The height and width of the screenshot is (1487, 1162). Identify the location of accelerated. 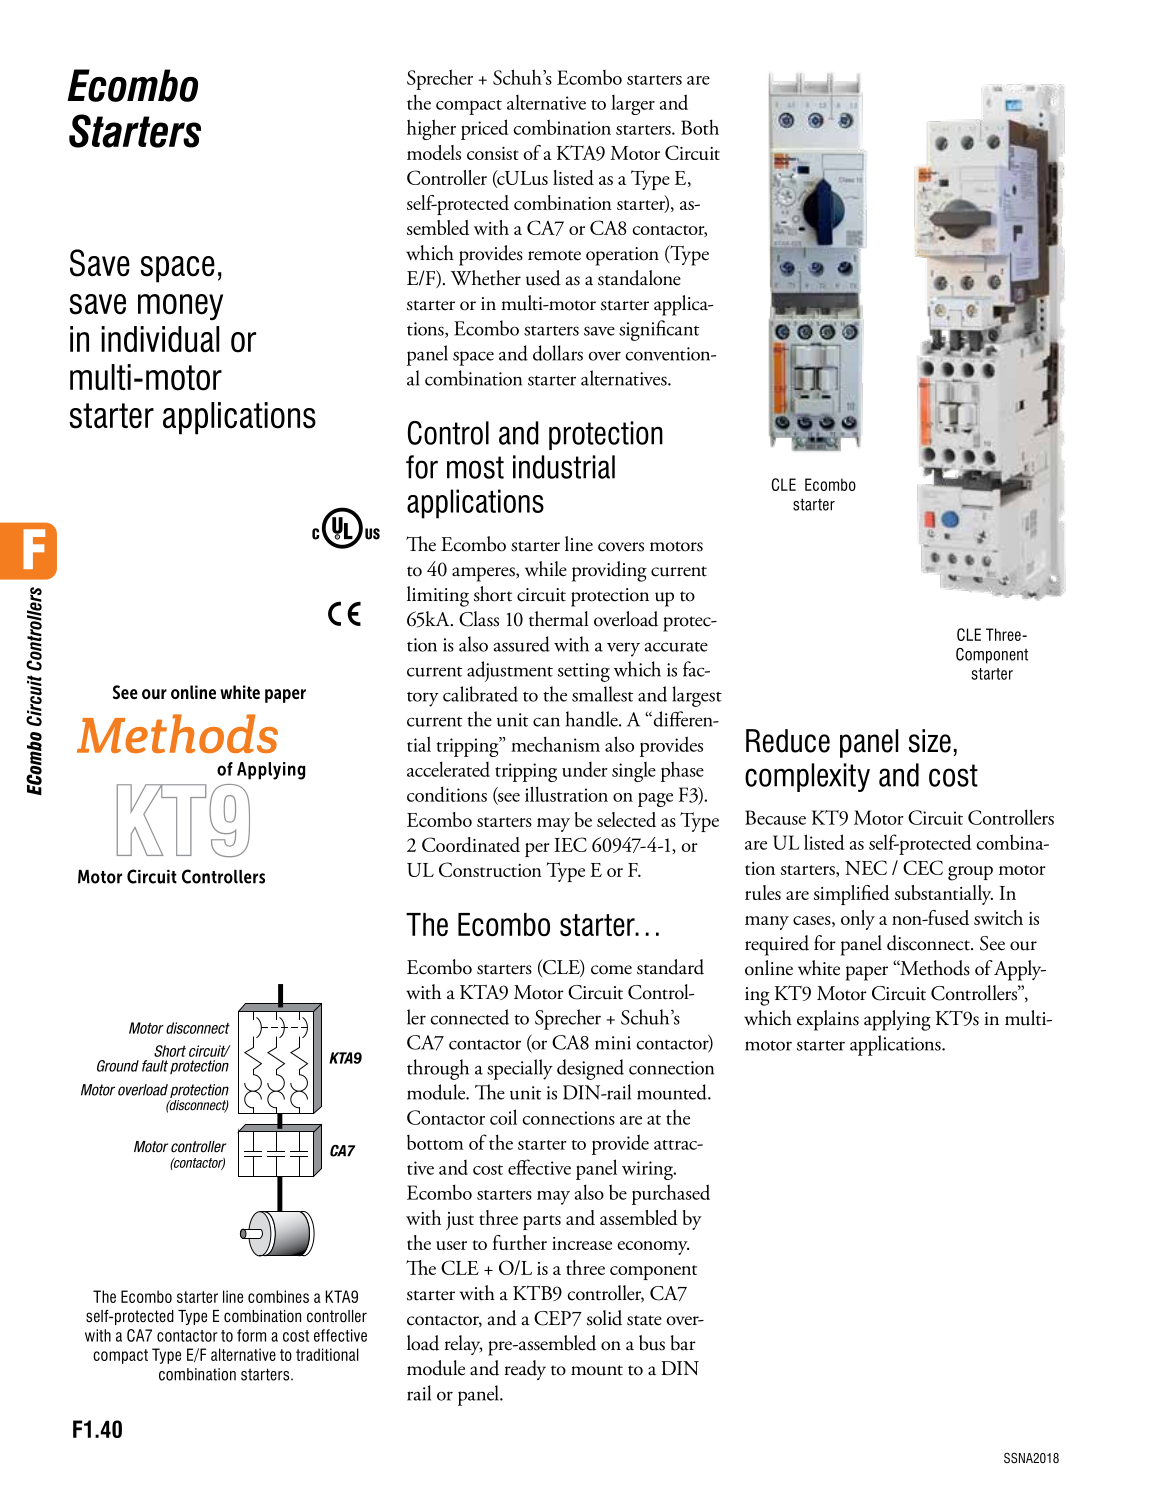
(448, 769).
